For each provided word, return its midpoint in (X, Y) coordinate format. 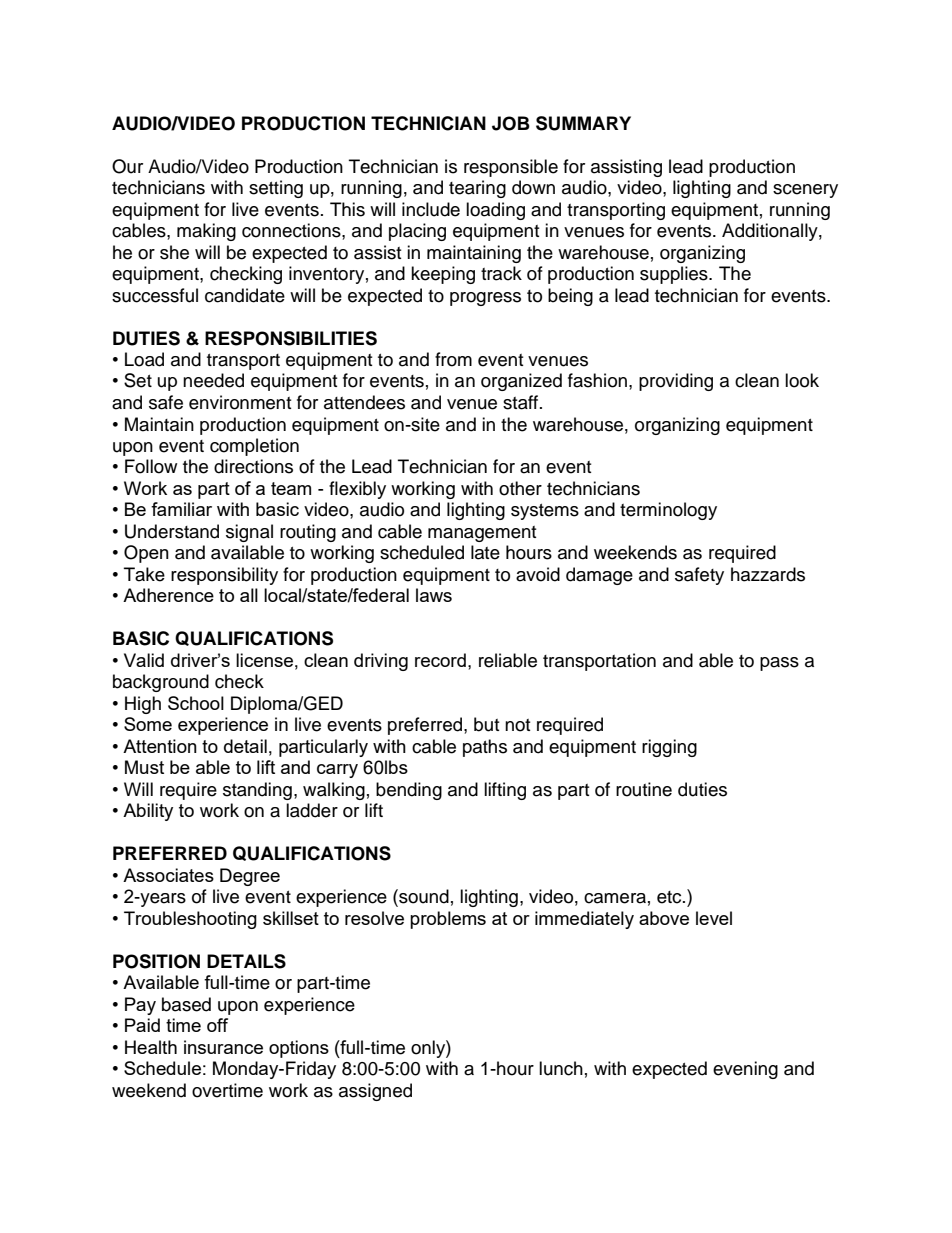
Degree (250, 877)
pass (779, 664)
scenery (805, 191)
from (453, 359)
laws (434, 595)
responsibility (224, 576)
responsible (511, 168)
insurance (223, 1047)
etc (670, 897)
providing (676, 382)
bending (409, 791)
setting (276, 189)
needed (213, 380)
